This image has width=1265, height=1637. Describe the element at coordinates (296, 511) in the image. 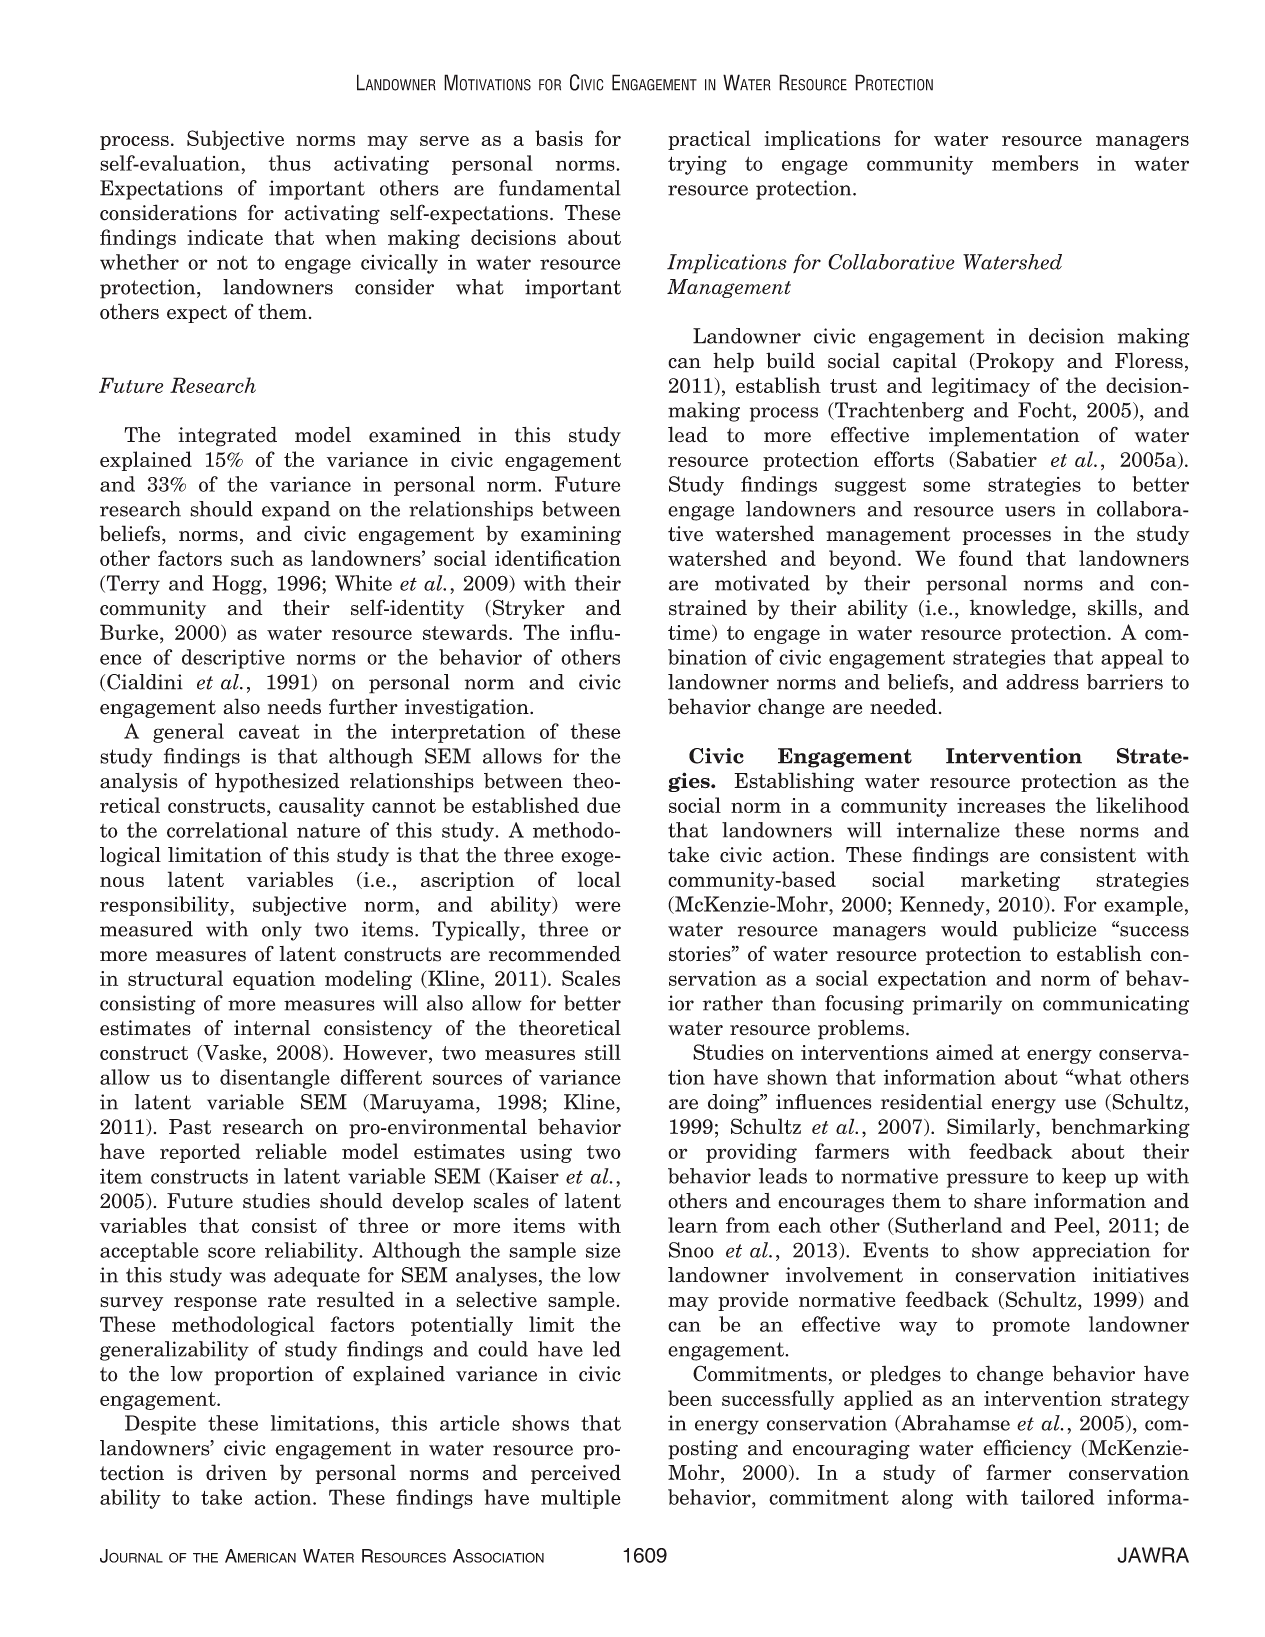

I see `expand` at that location.
